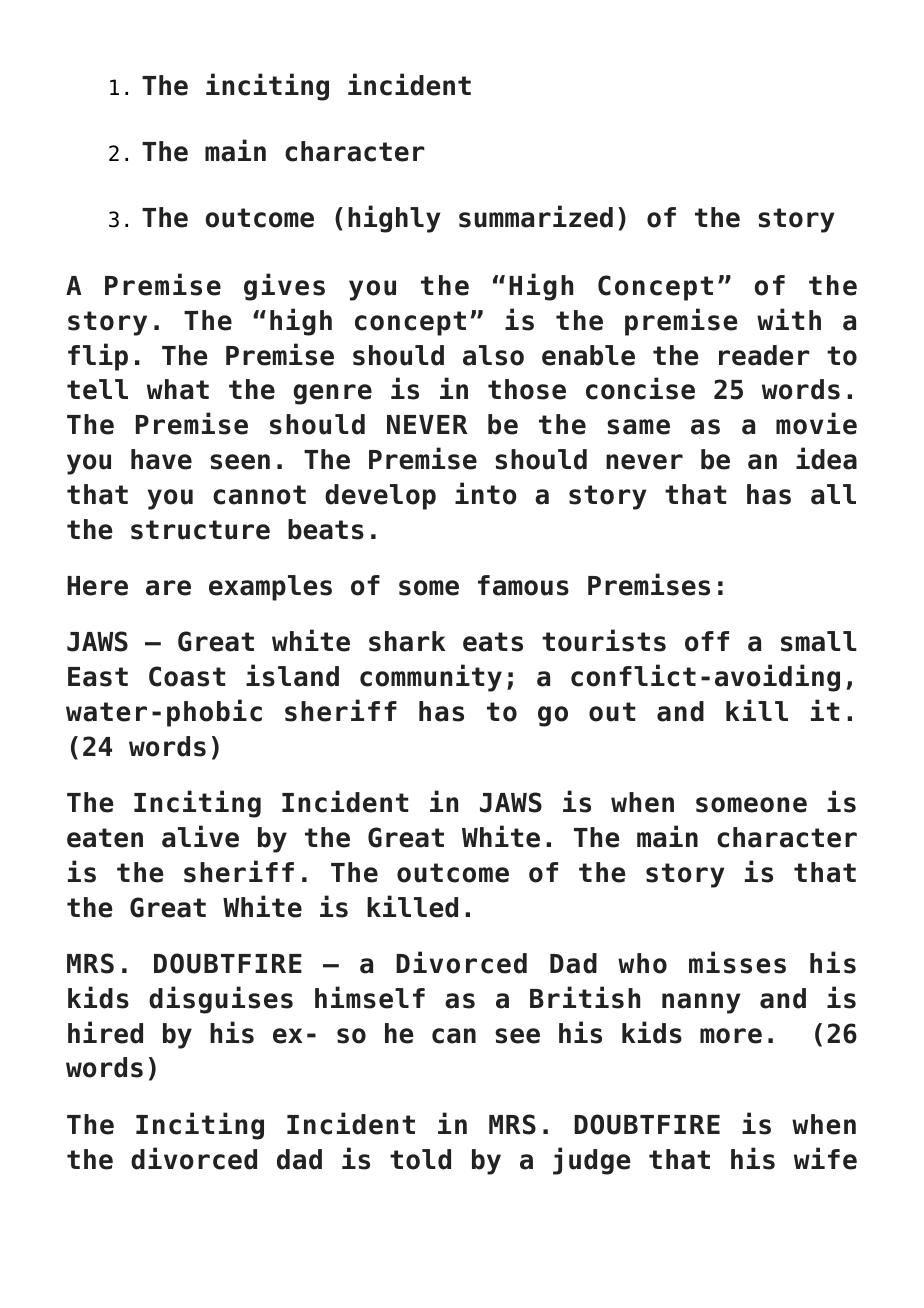  What do you see at coordinates (536, 216) in the image?
I see `summarized` at bounding box center [536, 216].
